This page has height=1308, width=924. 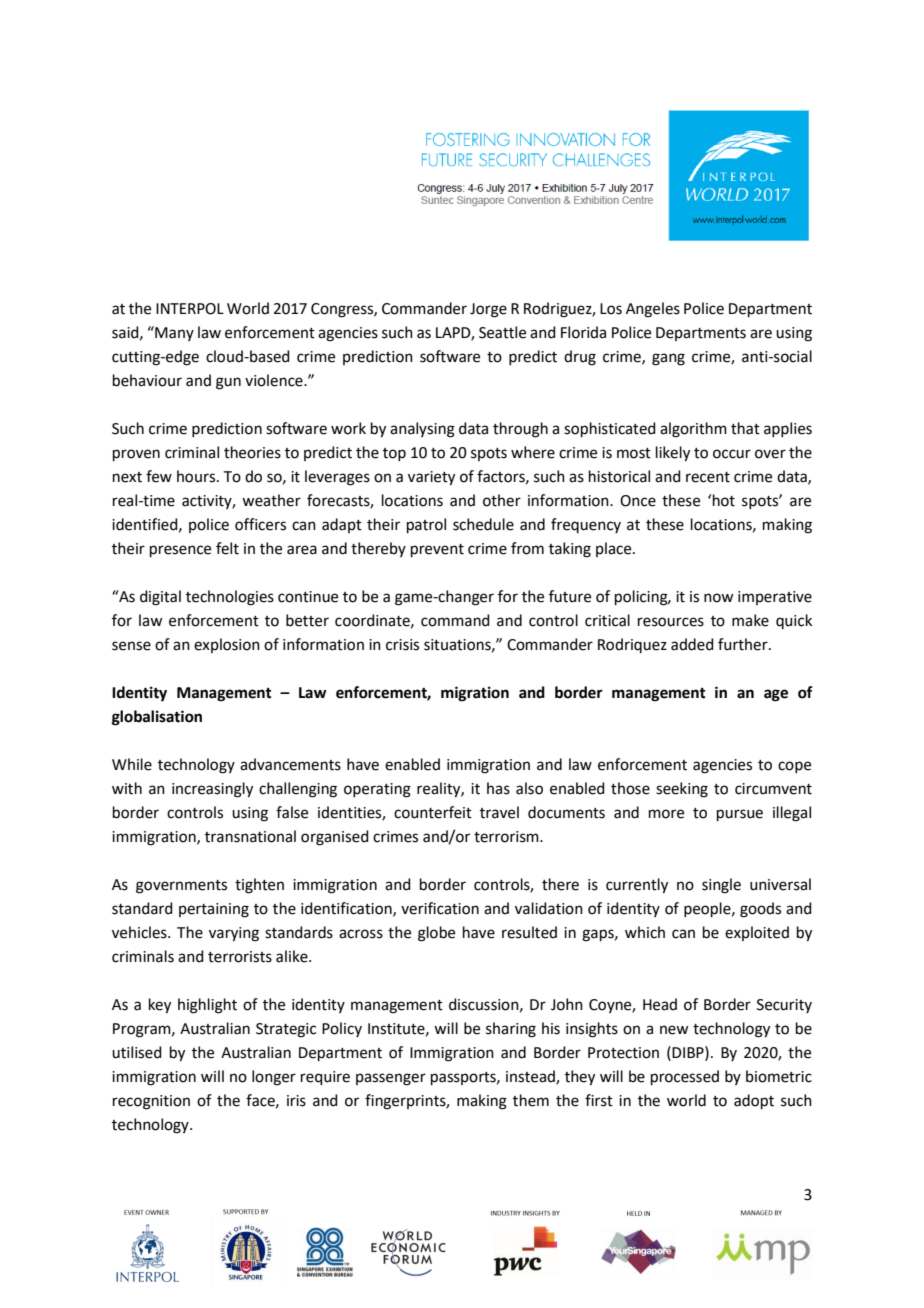 What do you see at coordinates (274, 1078) in the page?
I see `longer` at bounding box center [274, 1078].
